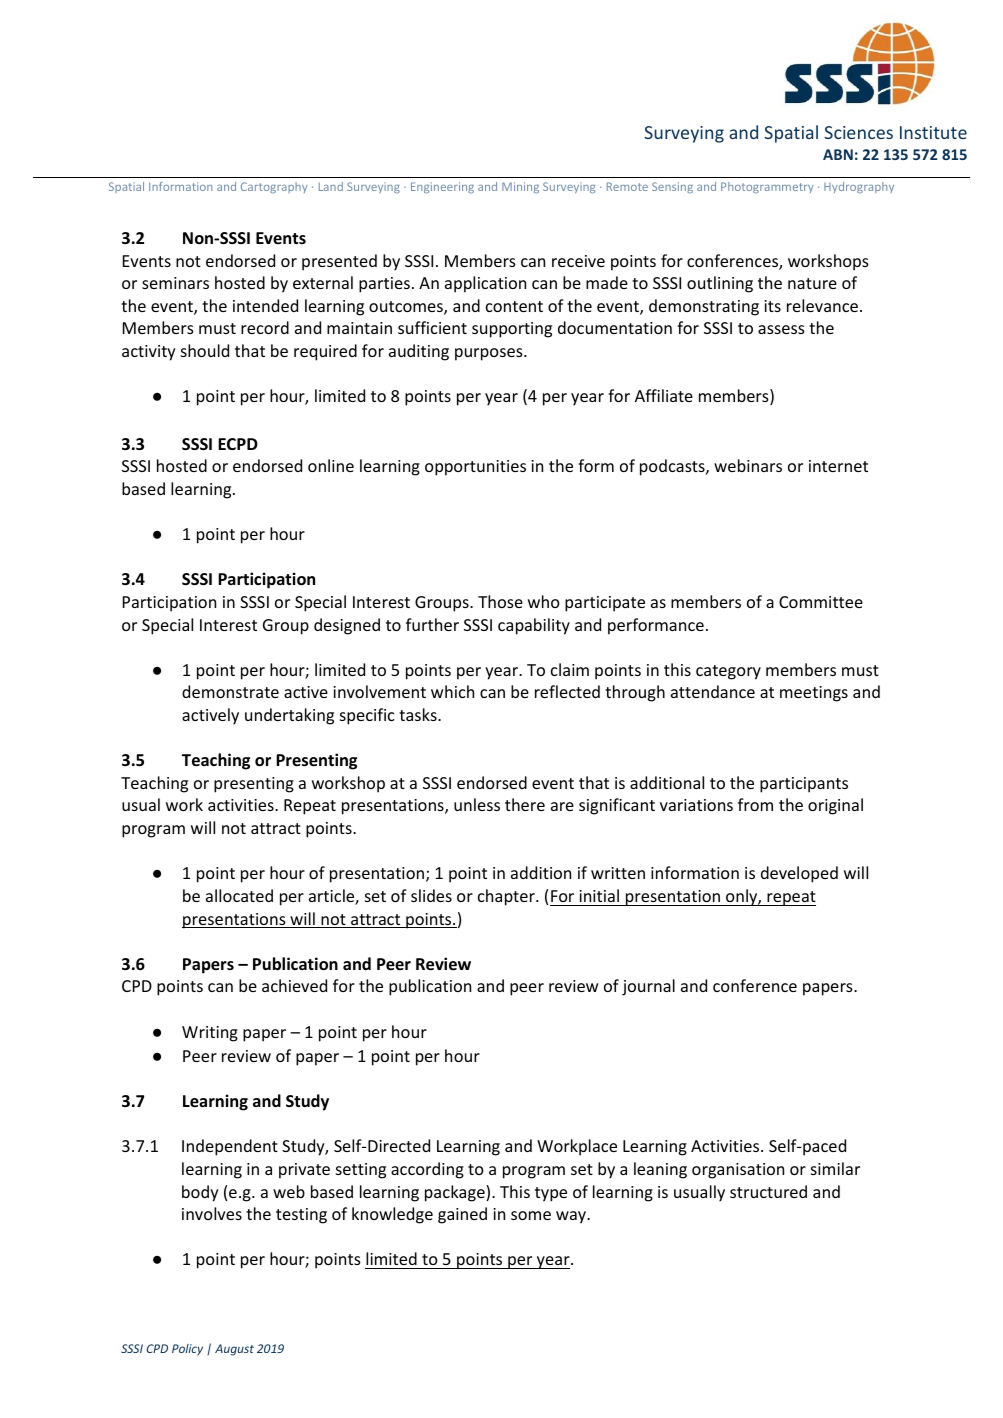  What do you see at coordinates (239, 895) in the page?
I see `allocated` at bounding box center [239, 895].
